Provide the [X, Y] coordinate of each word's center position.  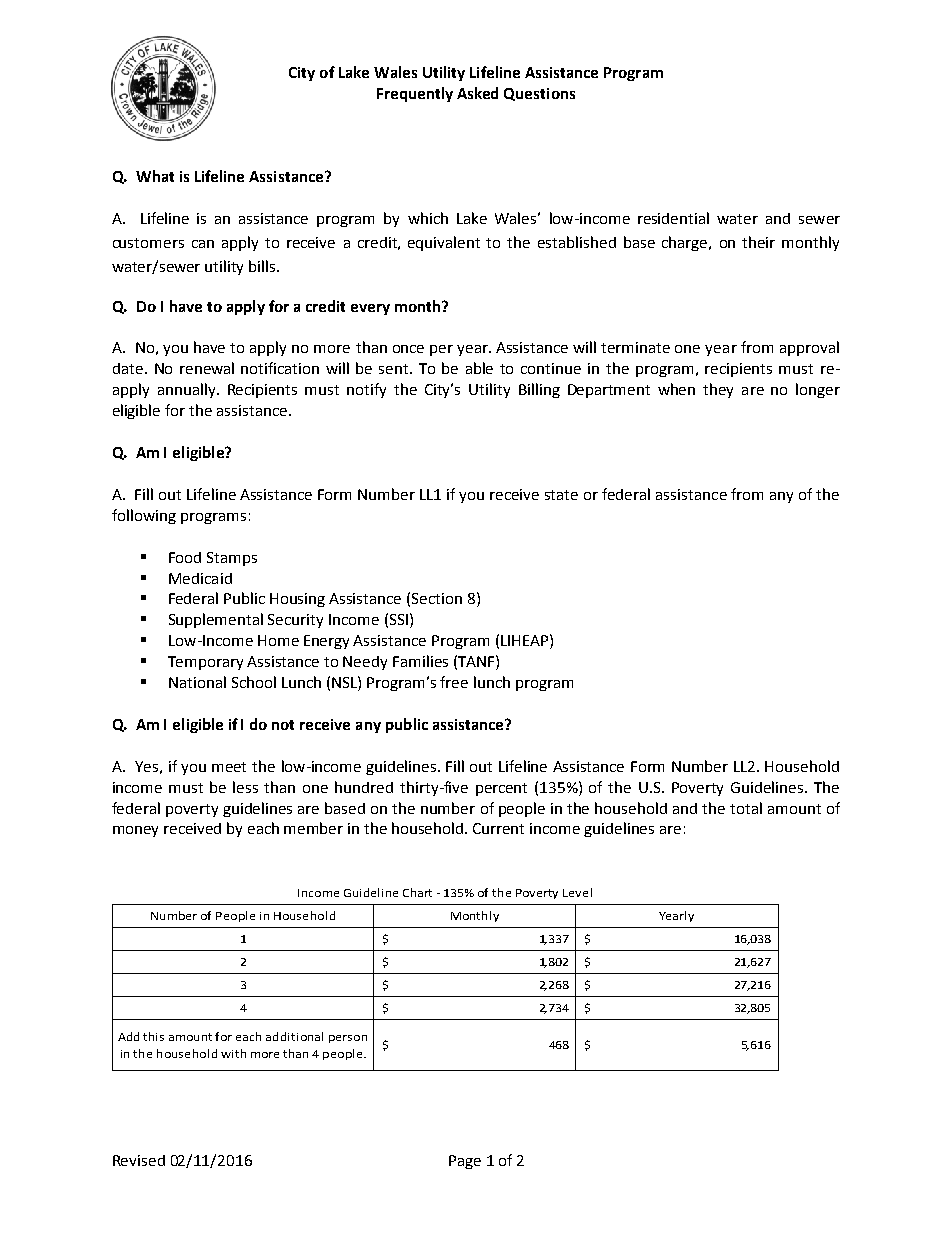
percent [501, 789]
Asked [477, 93]
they [718, 390]
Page [465, 1162]
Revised [139, 1160]
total [746, 808]
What [155, 176]
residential [673, 218]
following [144, 516]
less [245, 787]
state [561, 495]
